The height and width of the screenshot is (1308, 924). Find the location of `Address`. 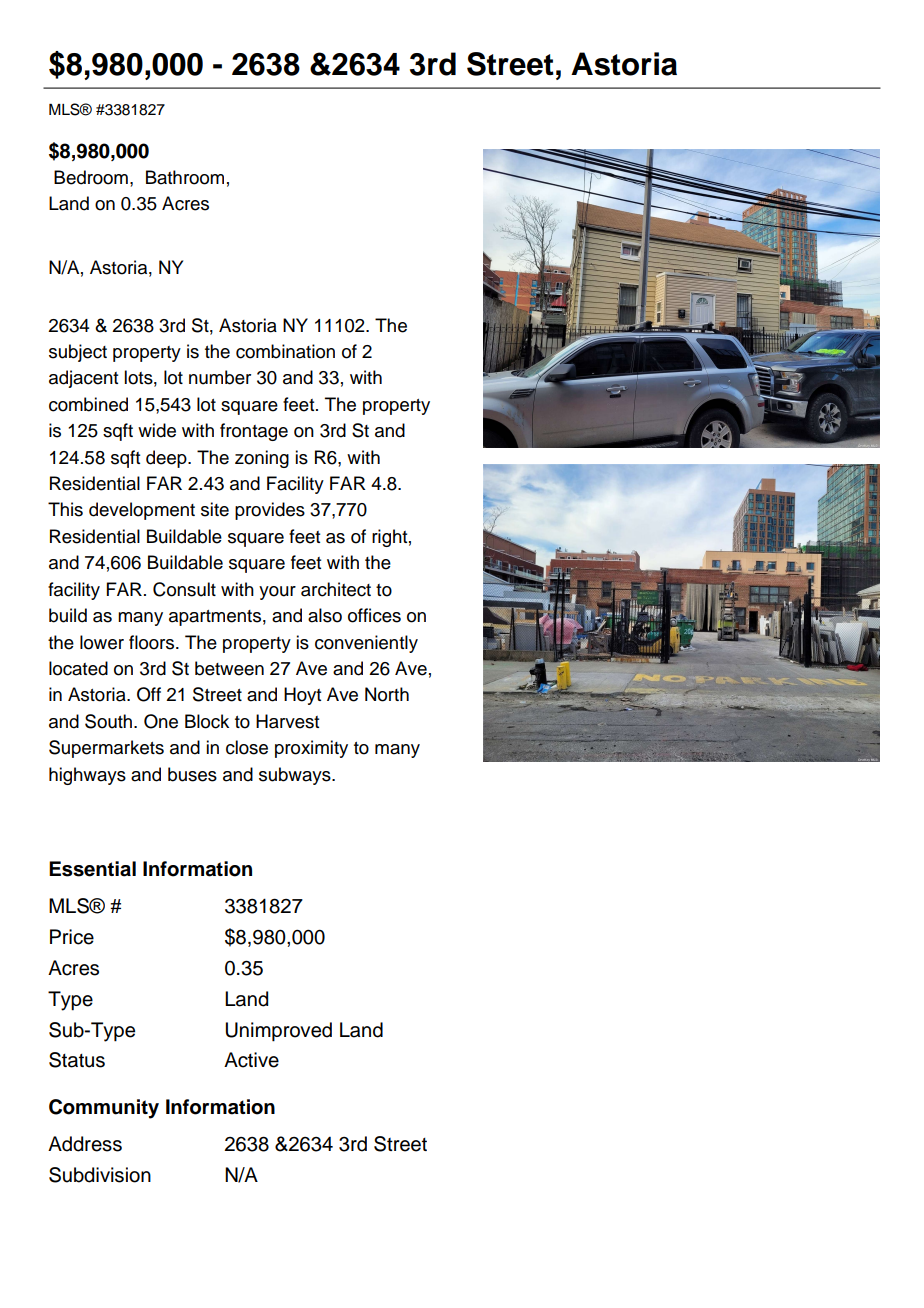

Address is located at coordinates (85, 1144).
